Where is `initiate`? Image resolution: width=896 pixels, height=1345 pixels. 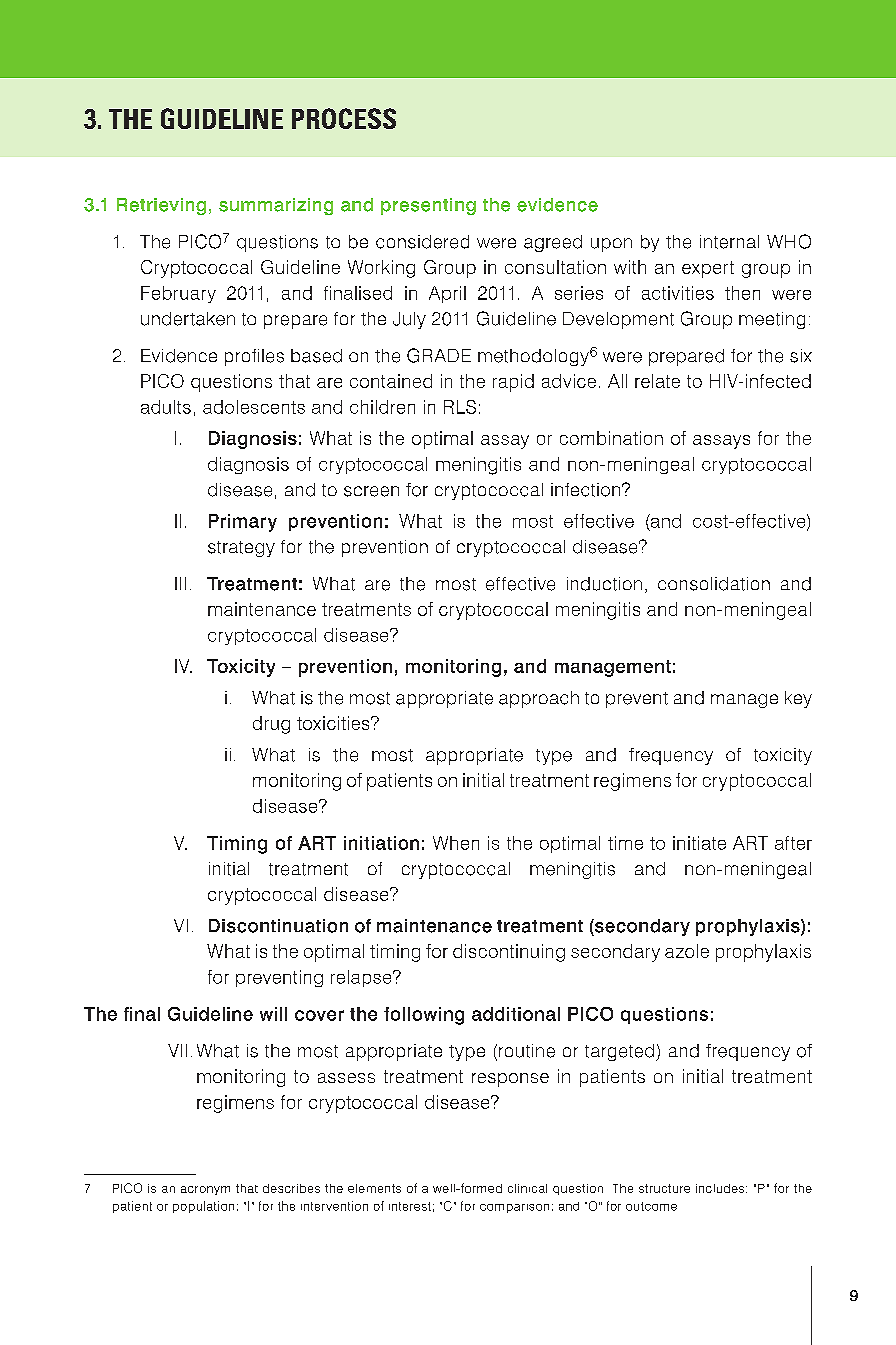 initiate is located at coordinates (699, 843).
